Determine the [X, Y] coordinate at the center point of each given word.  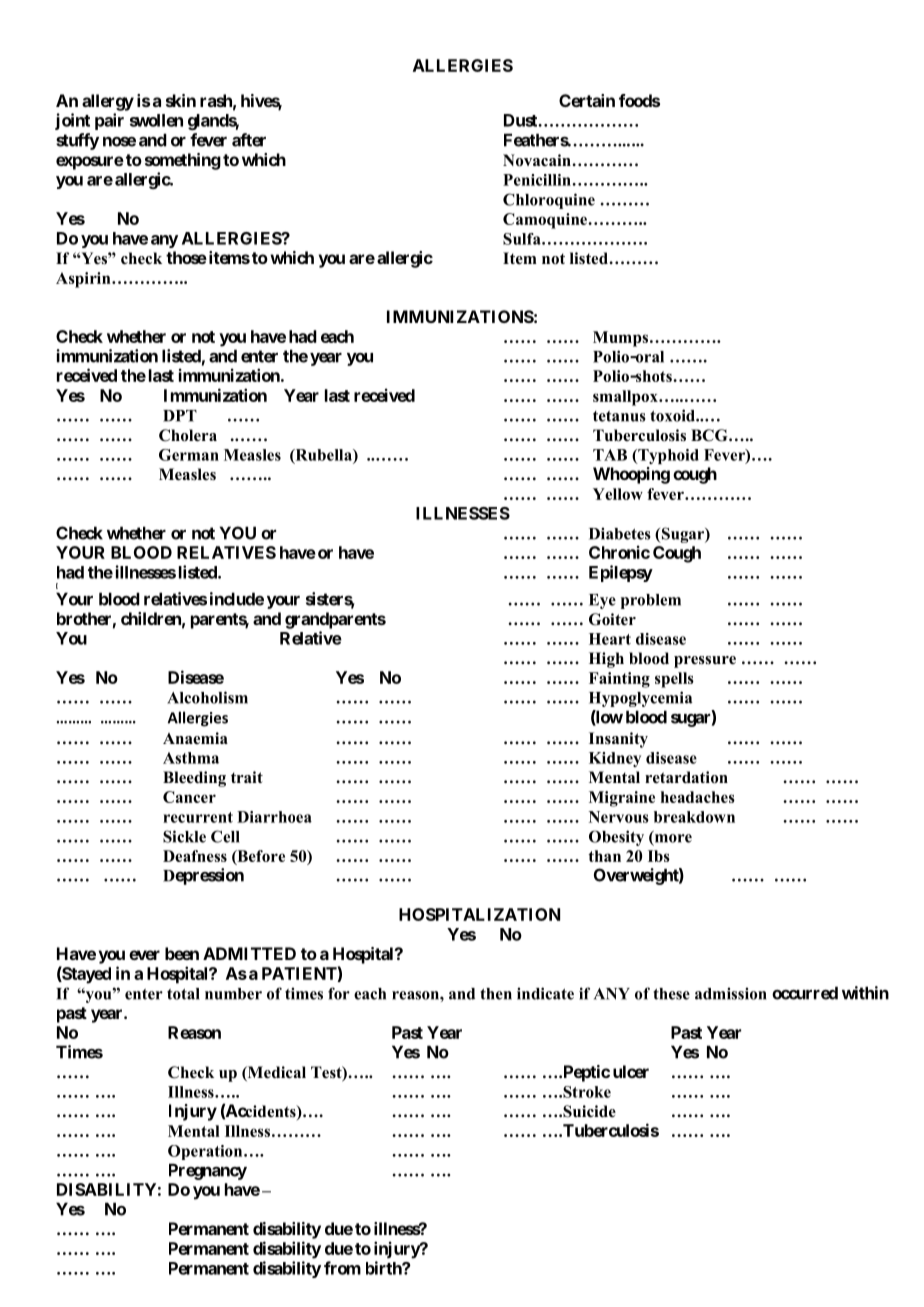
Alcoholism [207, 697]
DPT [180, 416]
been [182, 953]
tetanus [619, 416]
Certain [587, 100]
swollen [156, 120]
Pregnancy [208, 1171]
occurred [805, 993]
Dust [521, 120]
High [606, 660]
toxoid [673, 415]
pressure [705, 662]
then [496, 994]
